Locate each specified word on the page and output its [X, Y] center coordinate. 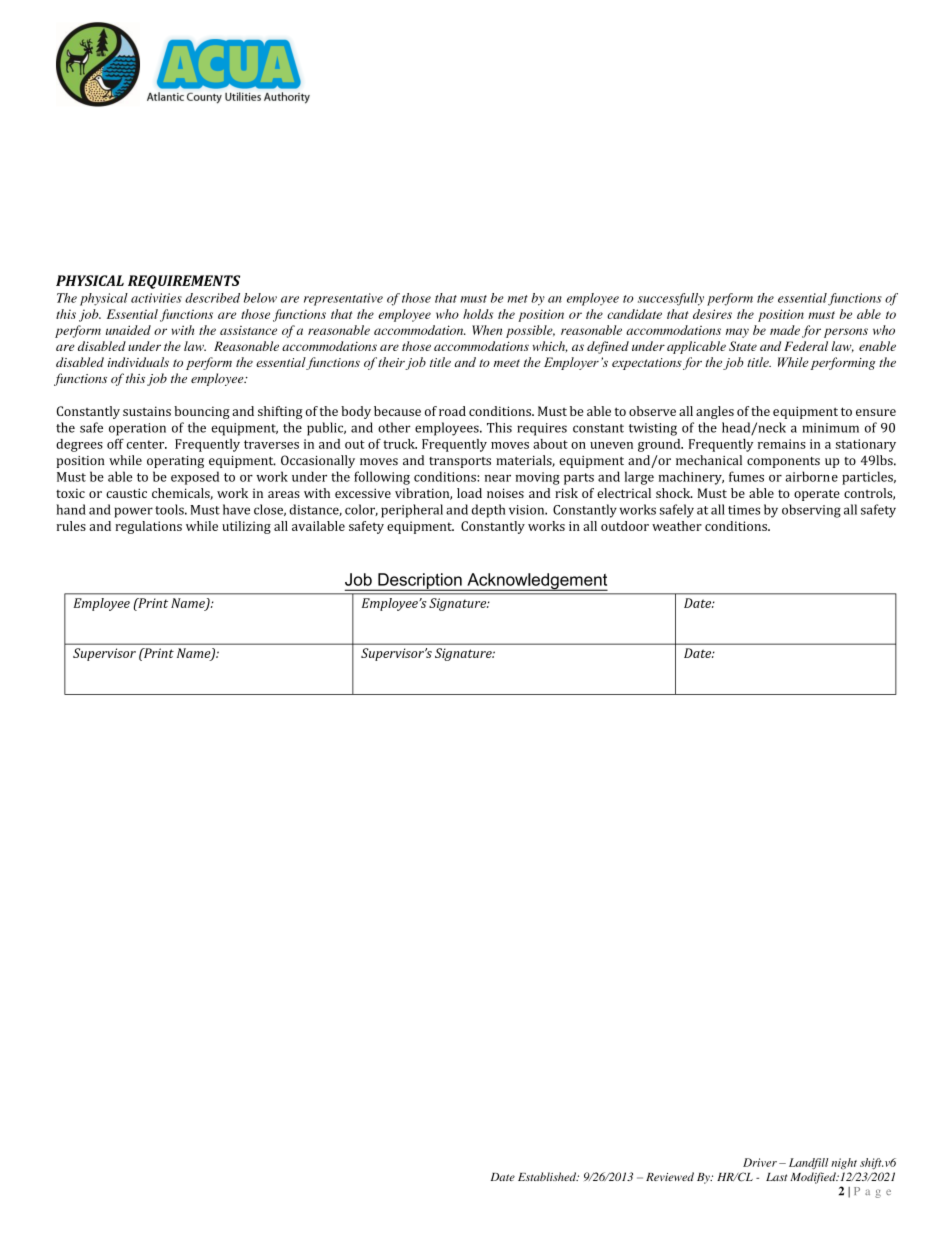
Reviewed [670, 1176]
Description [420, 582]
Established [548, 1176]
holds [478, 314]
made [785, 330]
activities [156, 298]
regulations [148, 527]
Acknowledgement [536, 582]
